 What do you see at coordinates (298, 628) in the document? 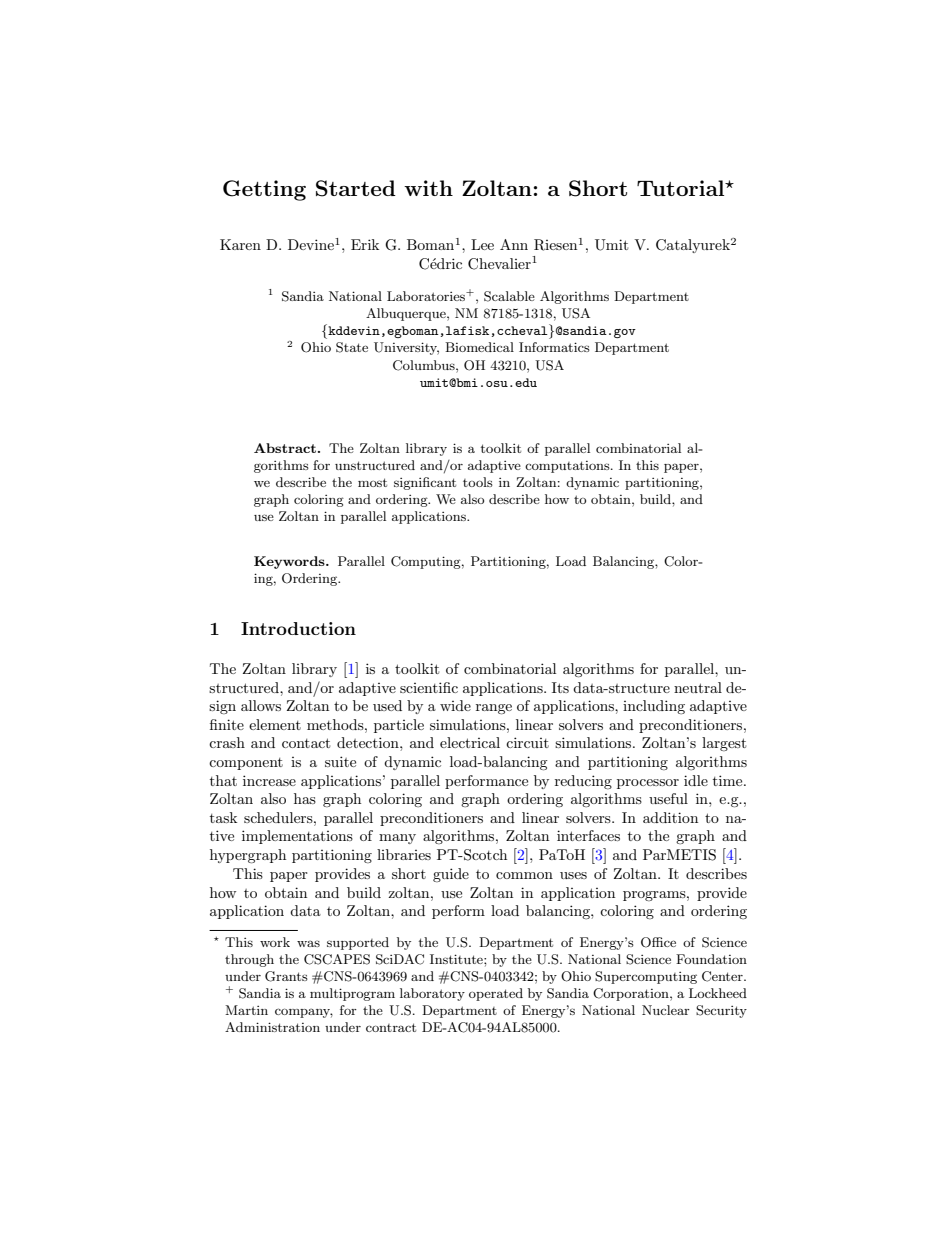
I see `Introduction` at bounding box center [298, 628].
